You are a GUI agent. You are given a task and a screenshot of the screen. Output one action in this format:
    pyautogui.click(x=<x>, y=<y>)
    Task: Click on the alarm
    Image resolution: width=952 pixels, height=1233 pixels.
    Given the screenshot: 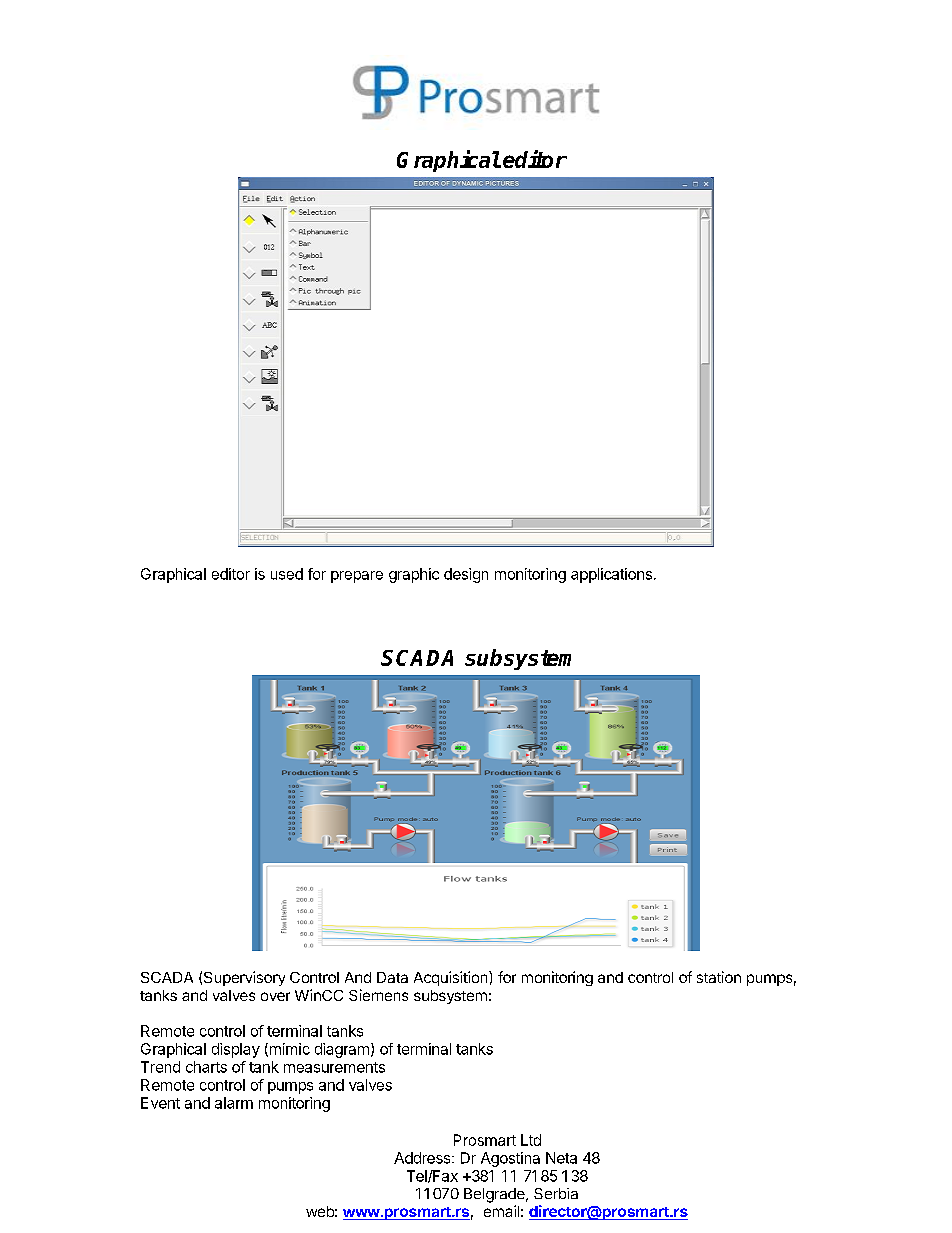 What is the action you would take?
    pyautogui.click(x=234, y=1103)
